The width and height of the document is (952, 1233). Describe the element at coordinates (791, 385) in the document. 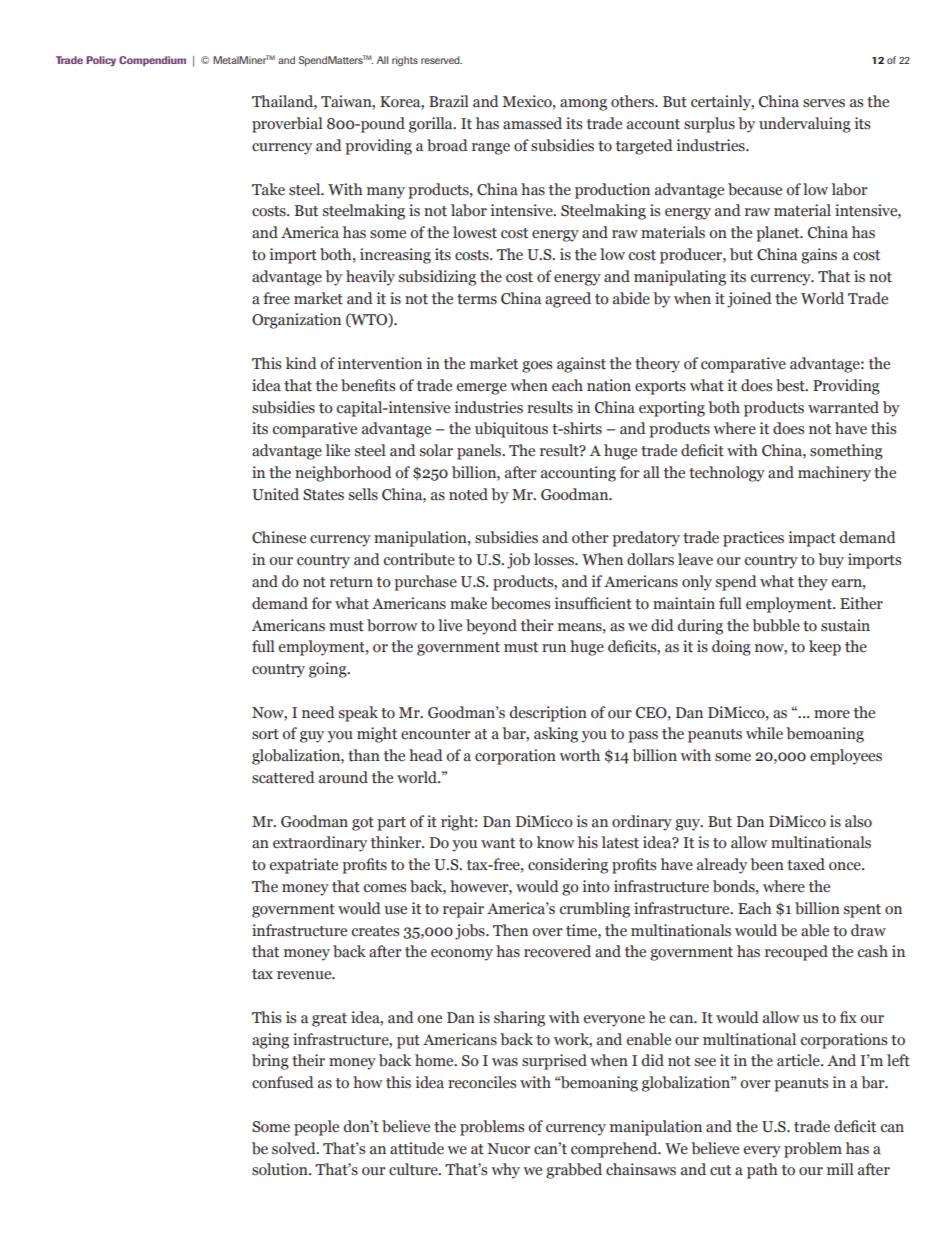

I see `best` at that location.
